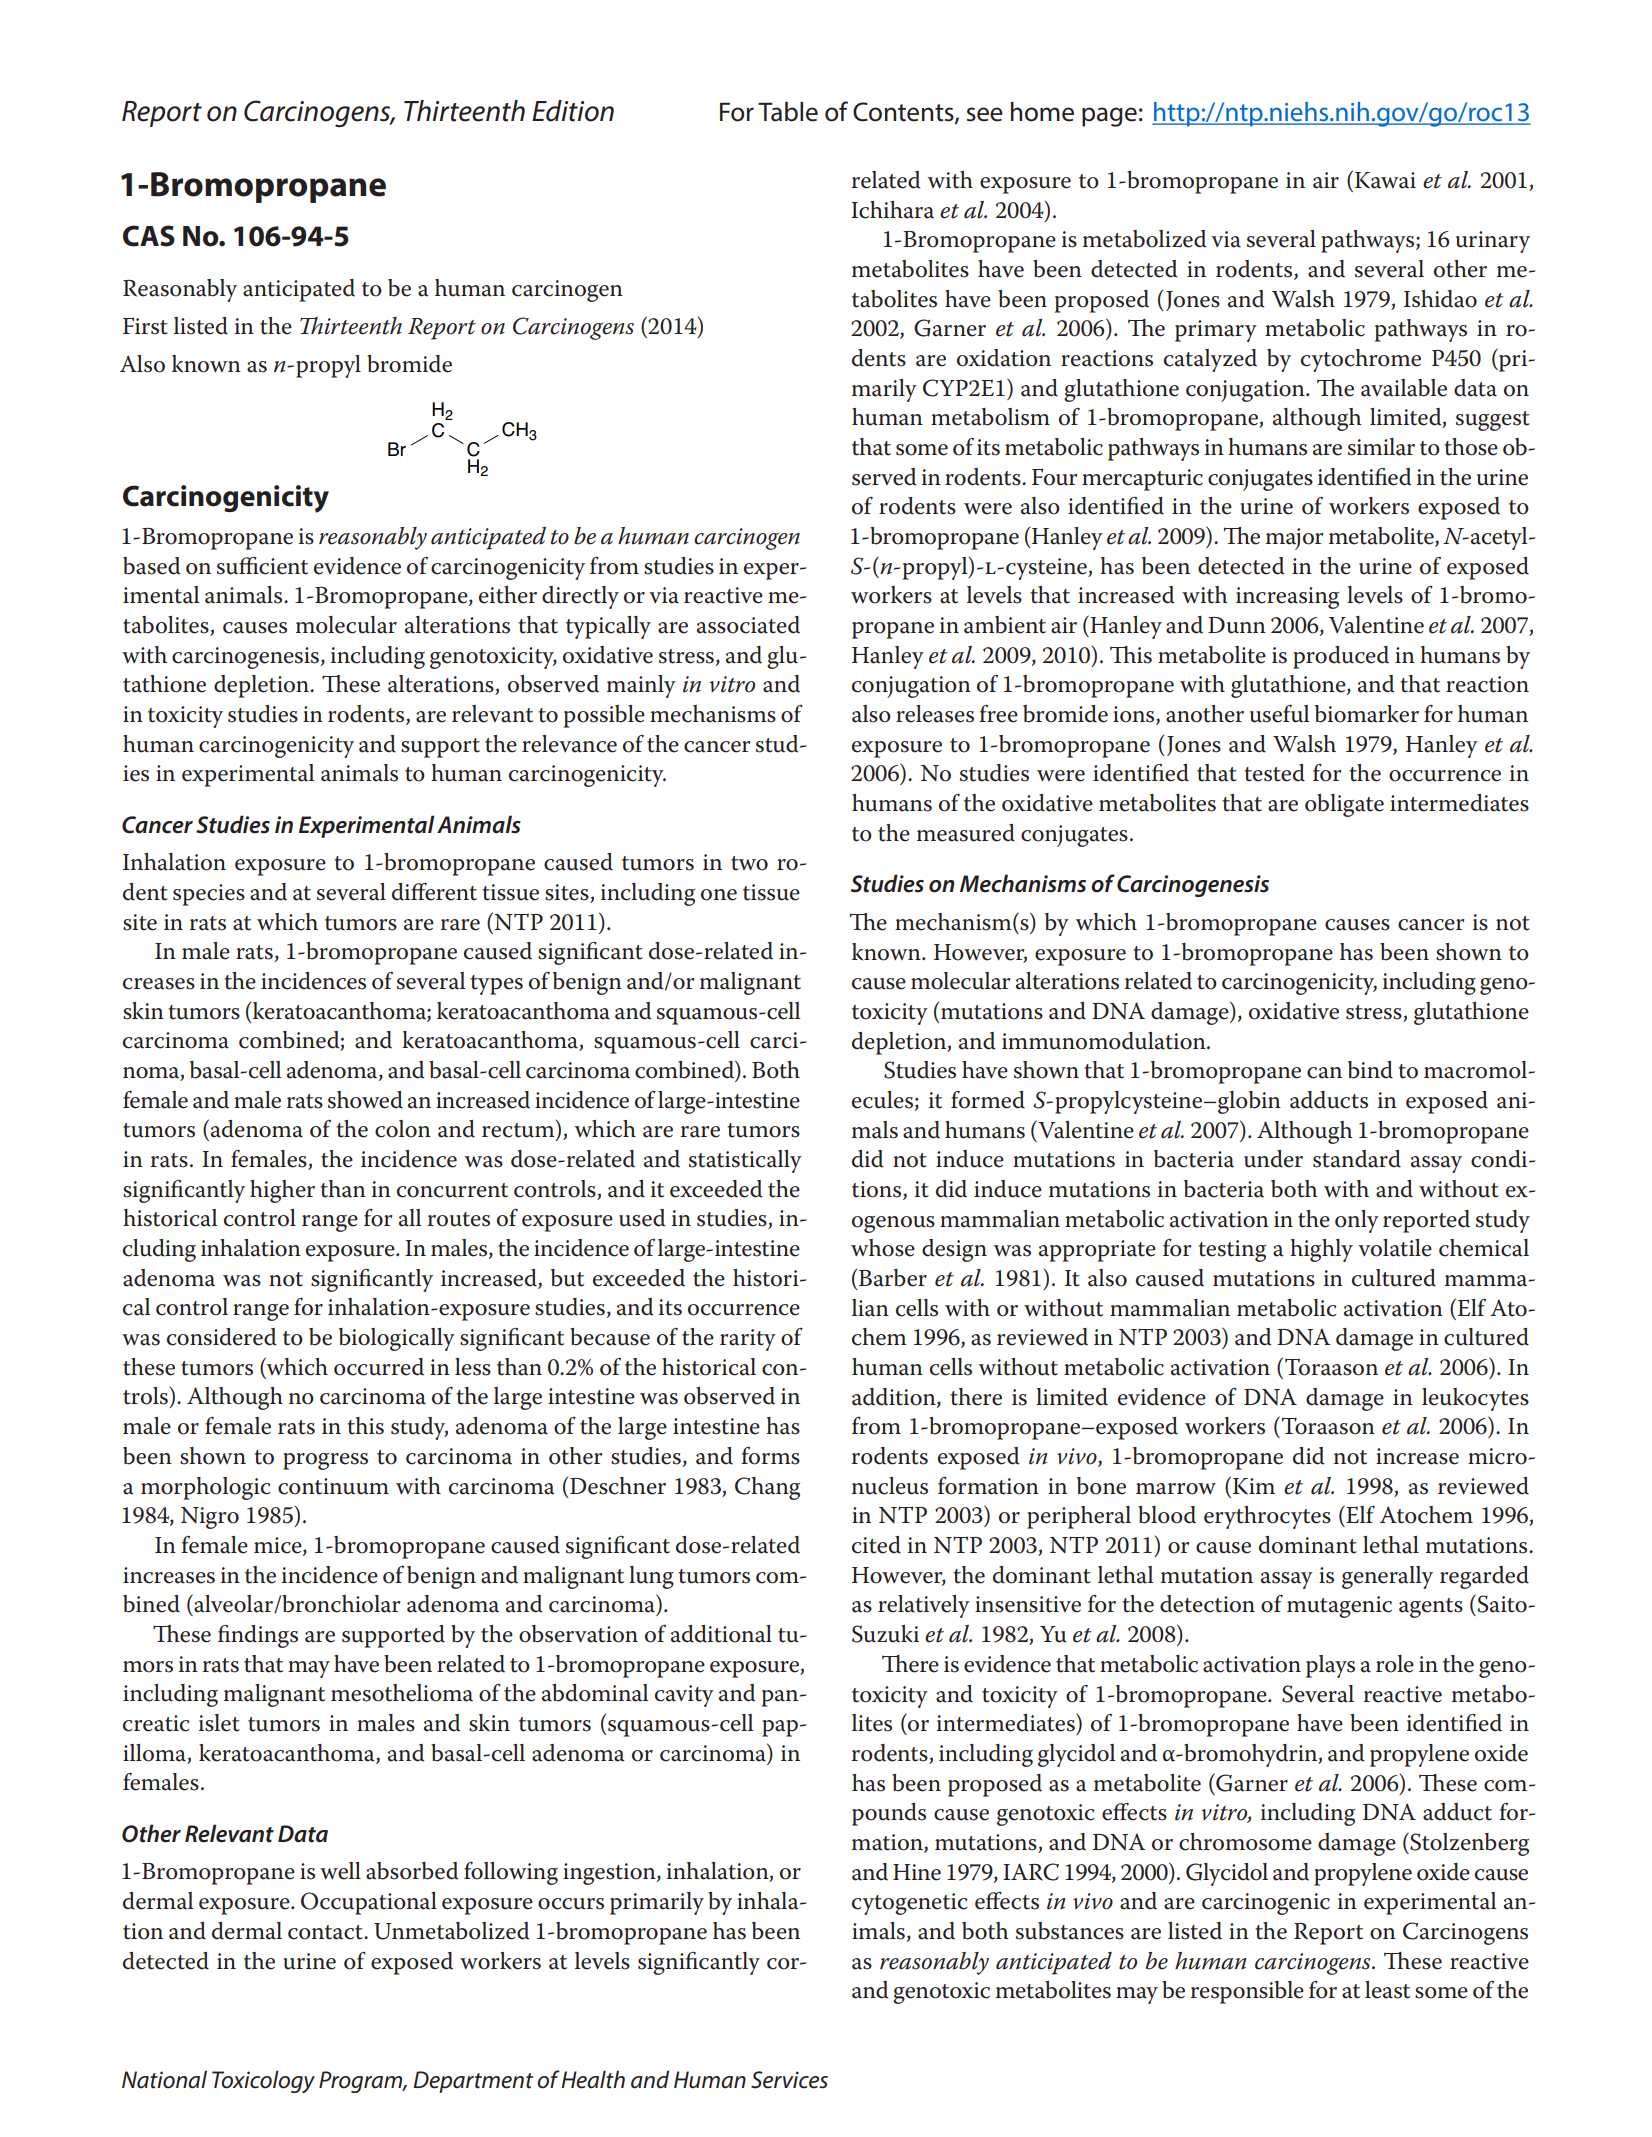 This page has height=2137, width=1652. What do you see at coordinates (1341, 657) in the page?
I see `produced` at bounding box center [1341, 657].
